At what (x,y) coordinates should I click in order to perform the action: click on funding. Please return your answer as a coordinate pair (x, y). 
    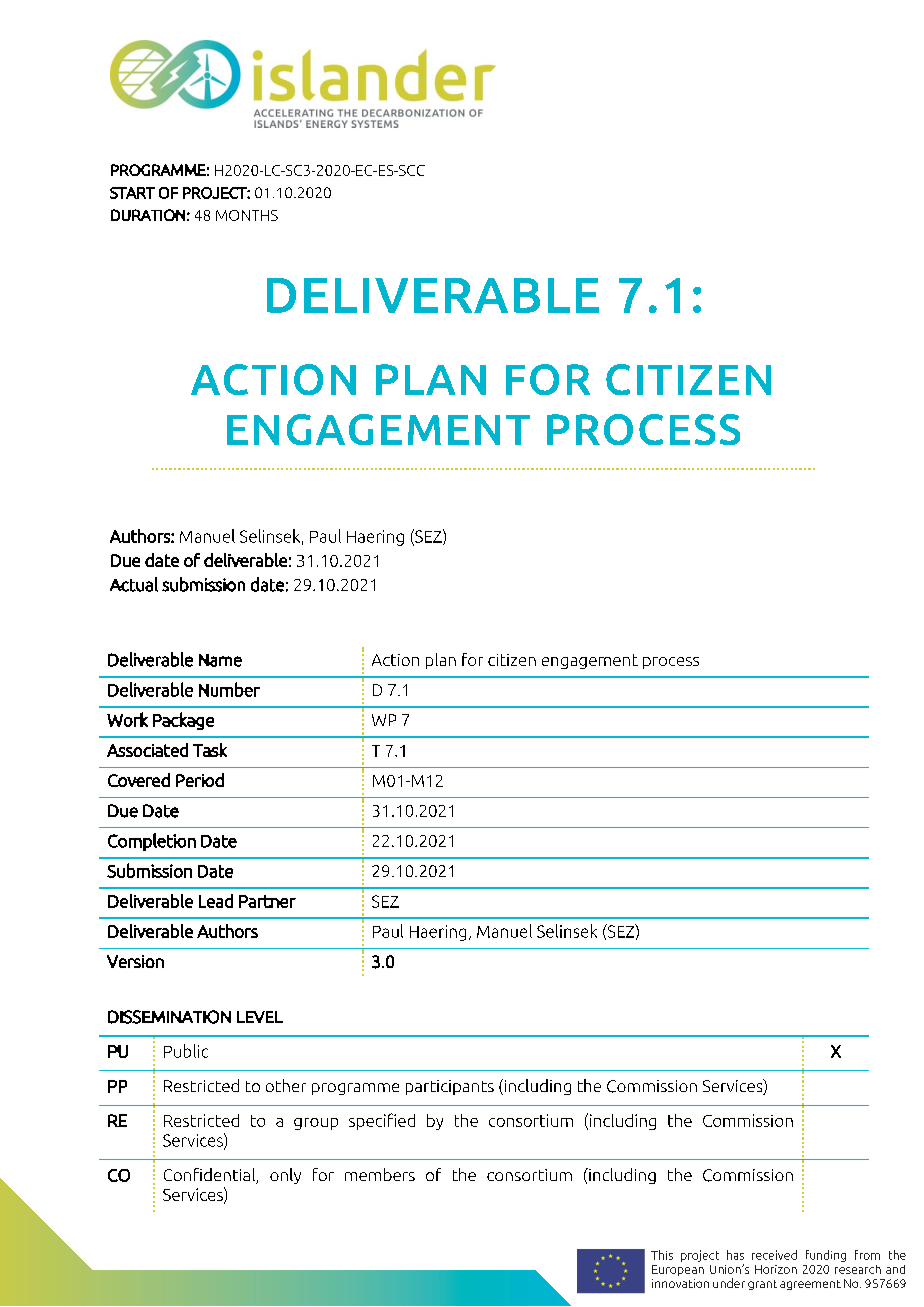
    Looking at the image, I should click on (826, 1256).
